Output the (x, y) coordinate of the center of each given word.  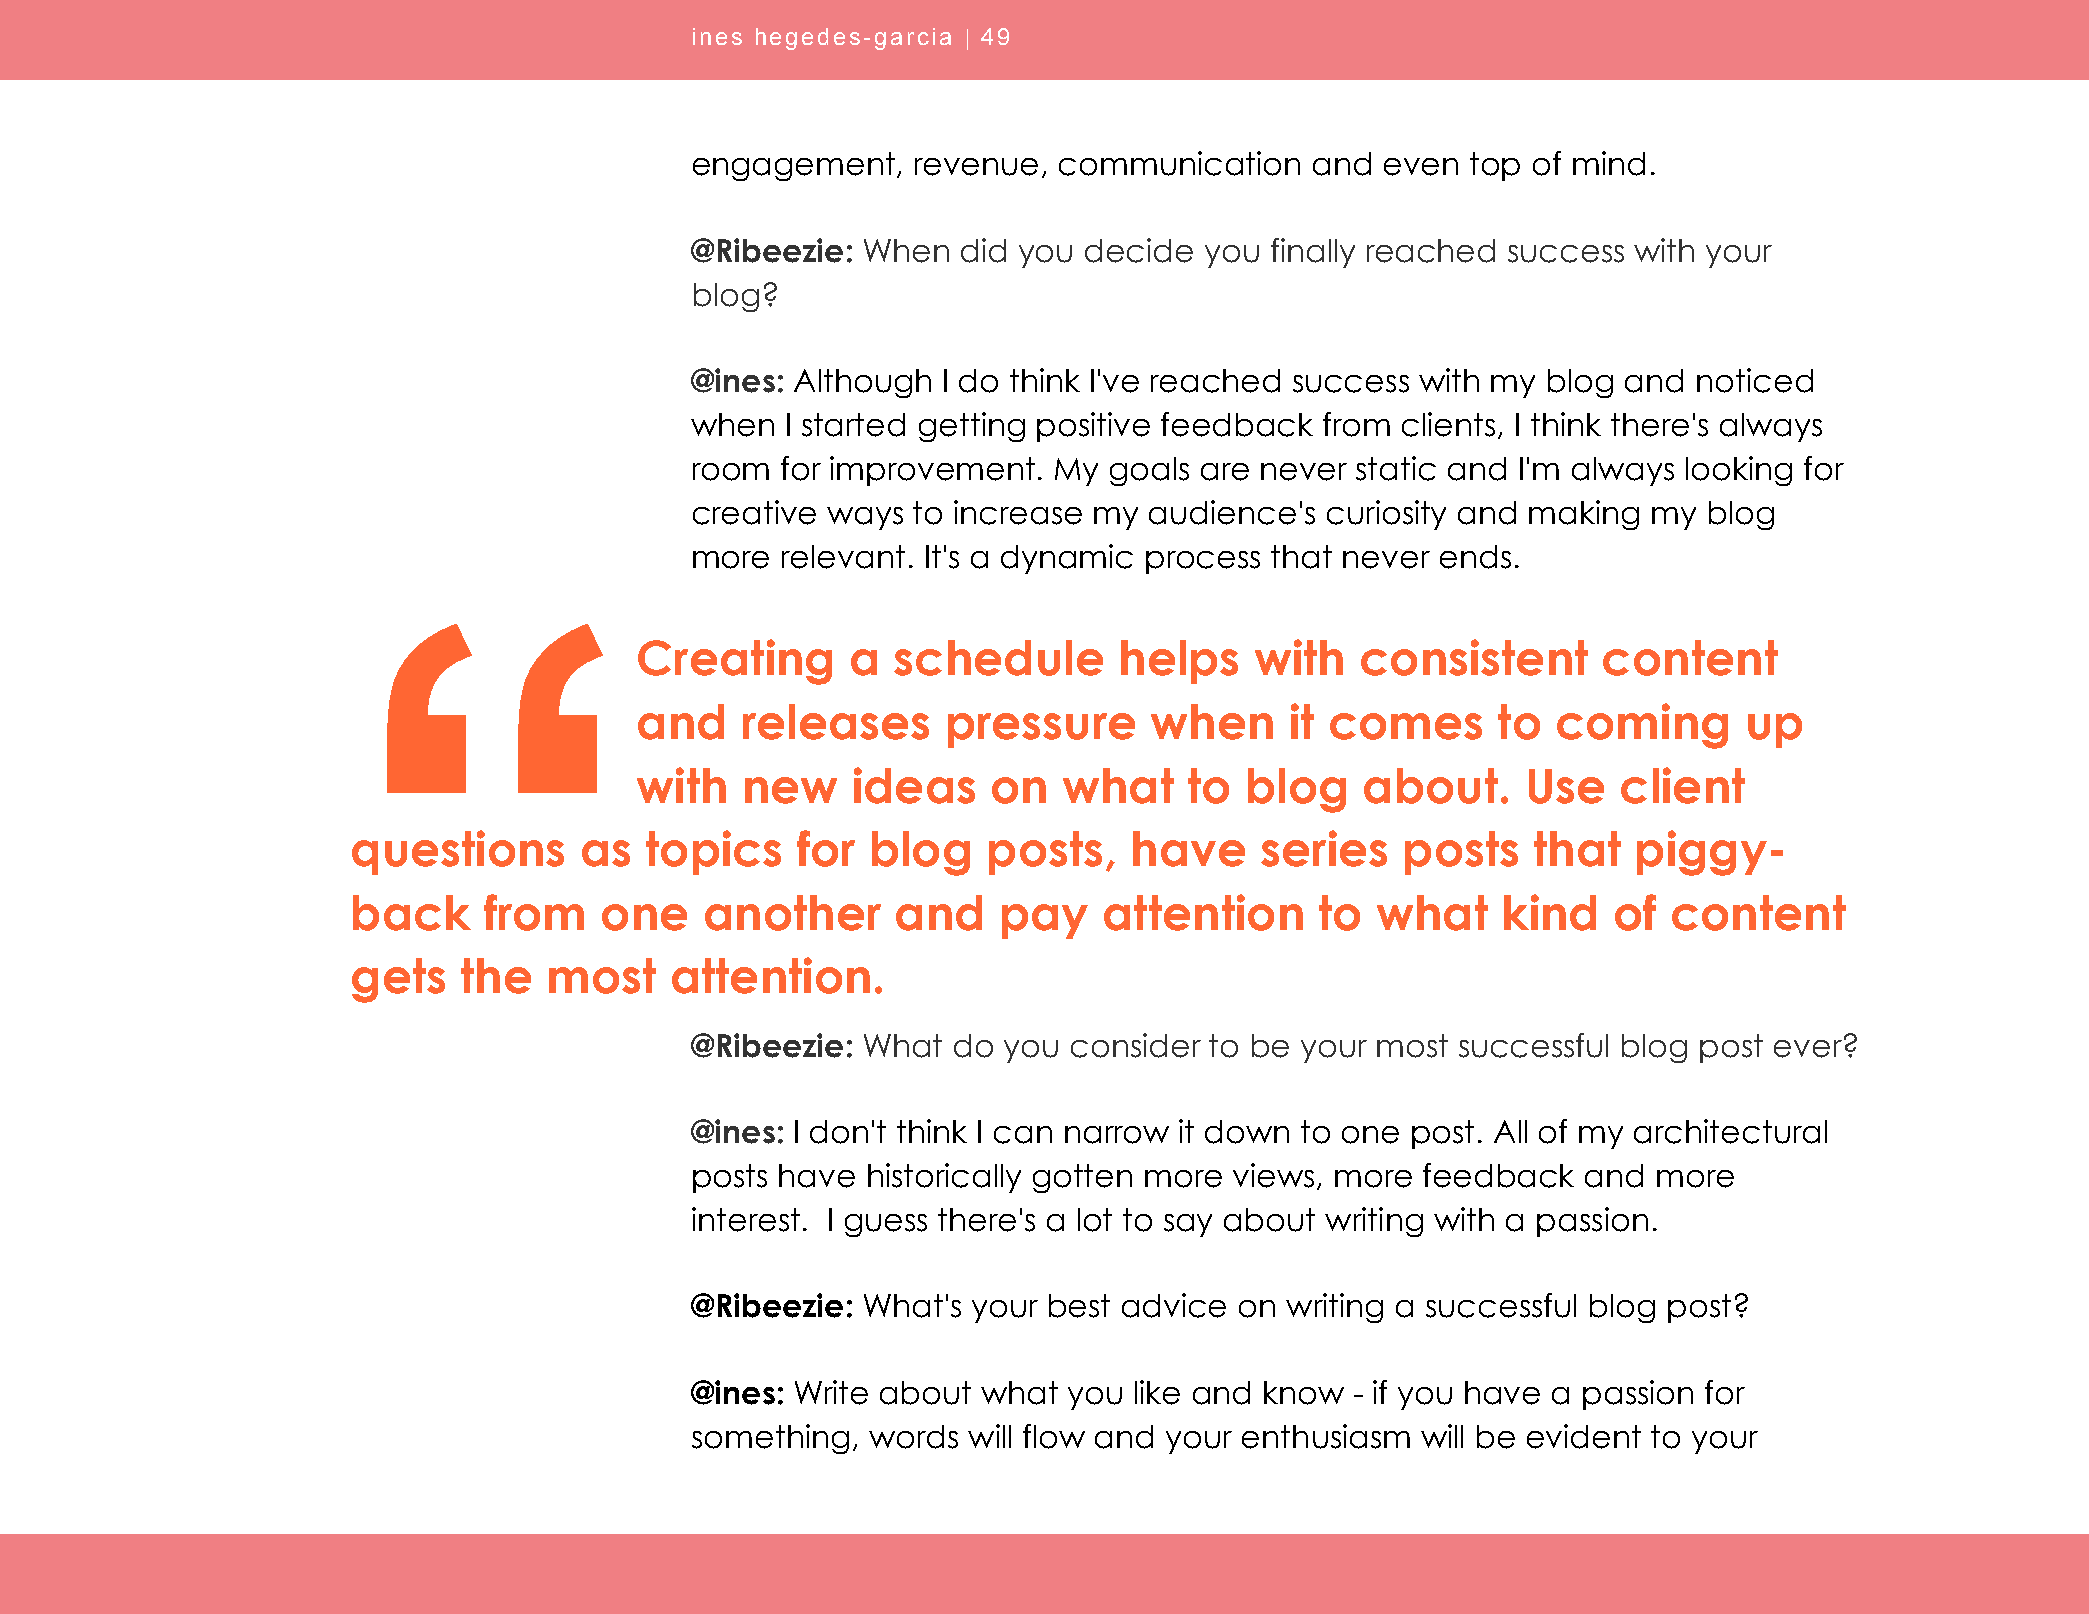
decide (1139, 250)
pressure (1041, 730)
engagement (795, 166)
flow (1054, 1436)
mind (1609, 163)
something (770, 1439)
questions (458, 852)
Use (1566, 786)
